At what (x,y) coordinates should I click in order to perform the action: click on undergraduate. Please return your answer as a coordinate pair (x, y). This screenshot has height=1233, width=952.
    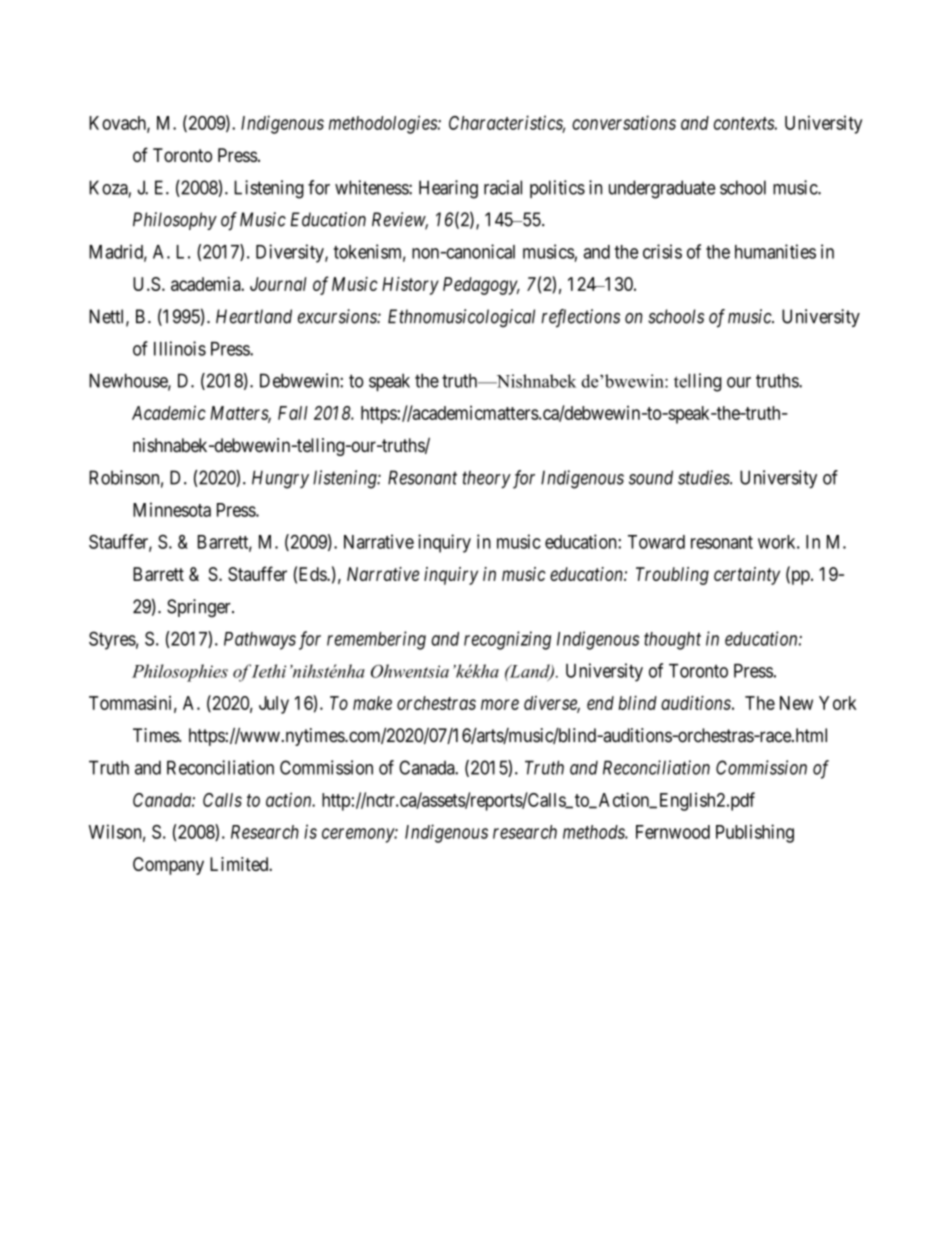
    Looking at the image, I should click on (662, 189).
